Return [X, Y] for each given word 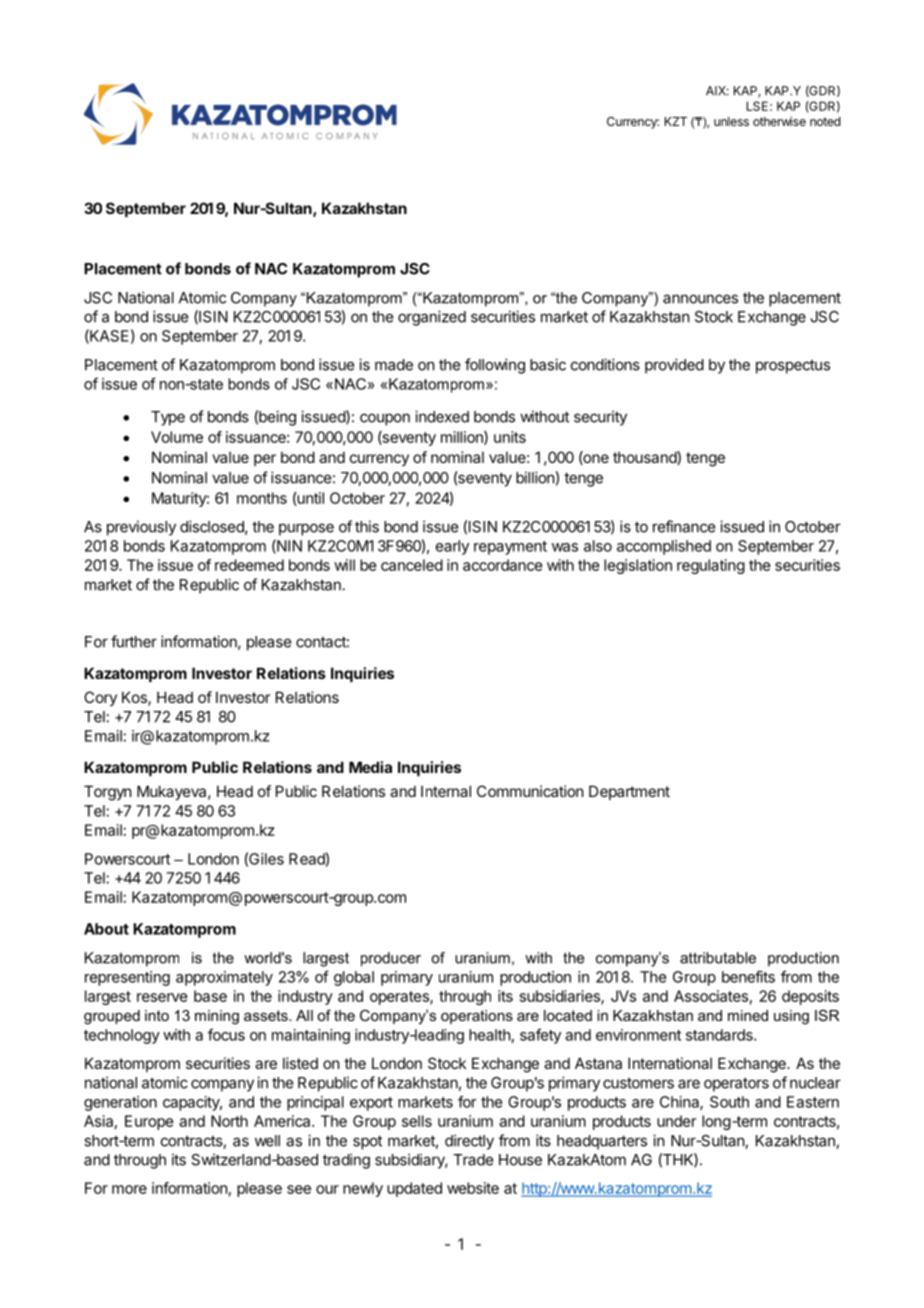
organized [432, 318]
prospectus [793, 367]
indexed [442, 416]
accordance [503, 565]
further [134, 641]
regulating [711, 566]
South [729, 1102]
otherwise [779, 121]
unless [731, 121]
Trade [473, 1160]
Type [168, 418]
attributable [718, 958]
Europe [149, 1122]
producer [391, 959]
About [106, 929]
